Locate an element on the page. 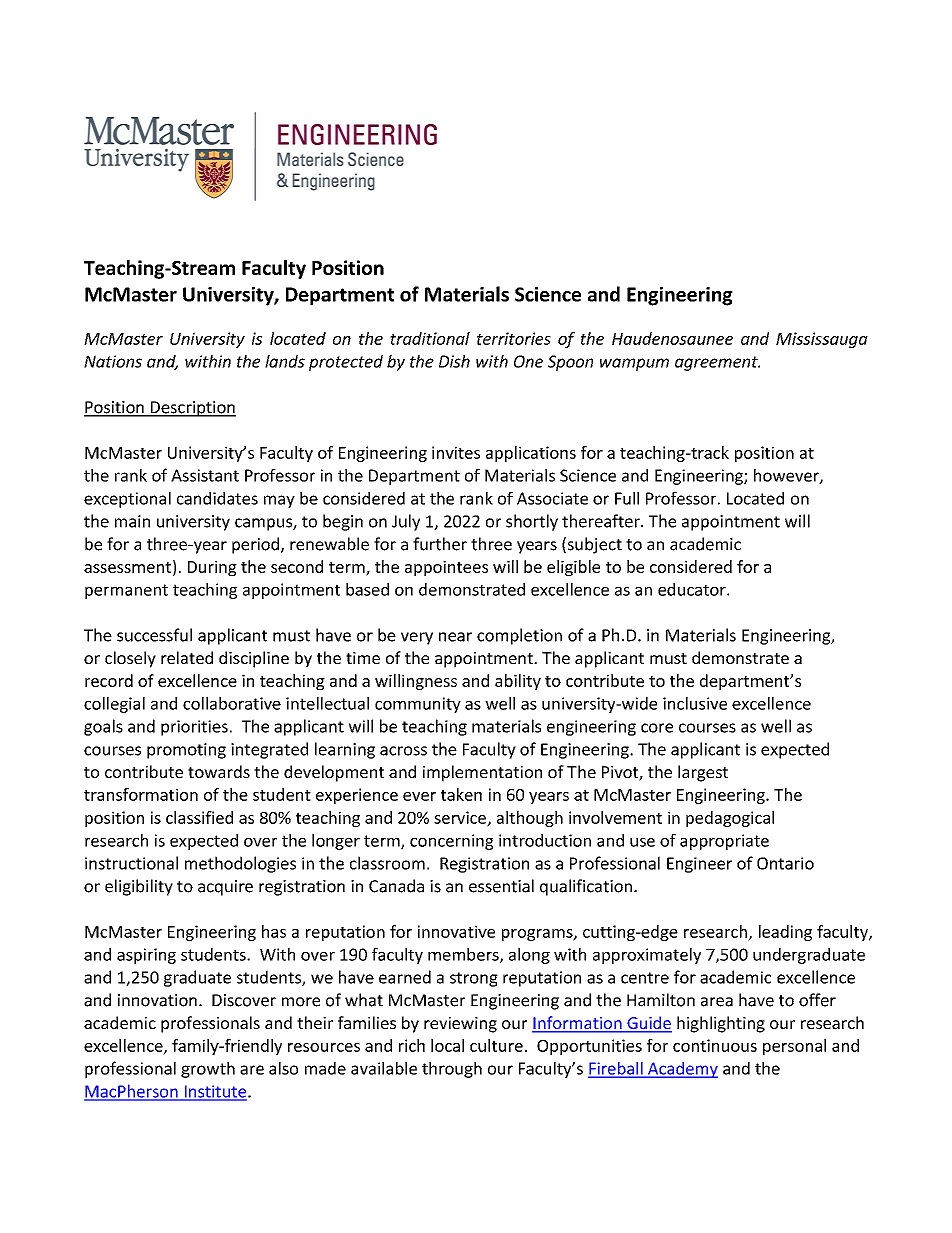 This document has height=1233, width=952. Dish is located at coordinates (454, 361).
